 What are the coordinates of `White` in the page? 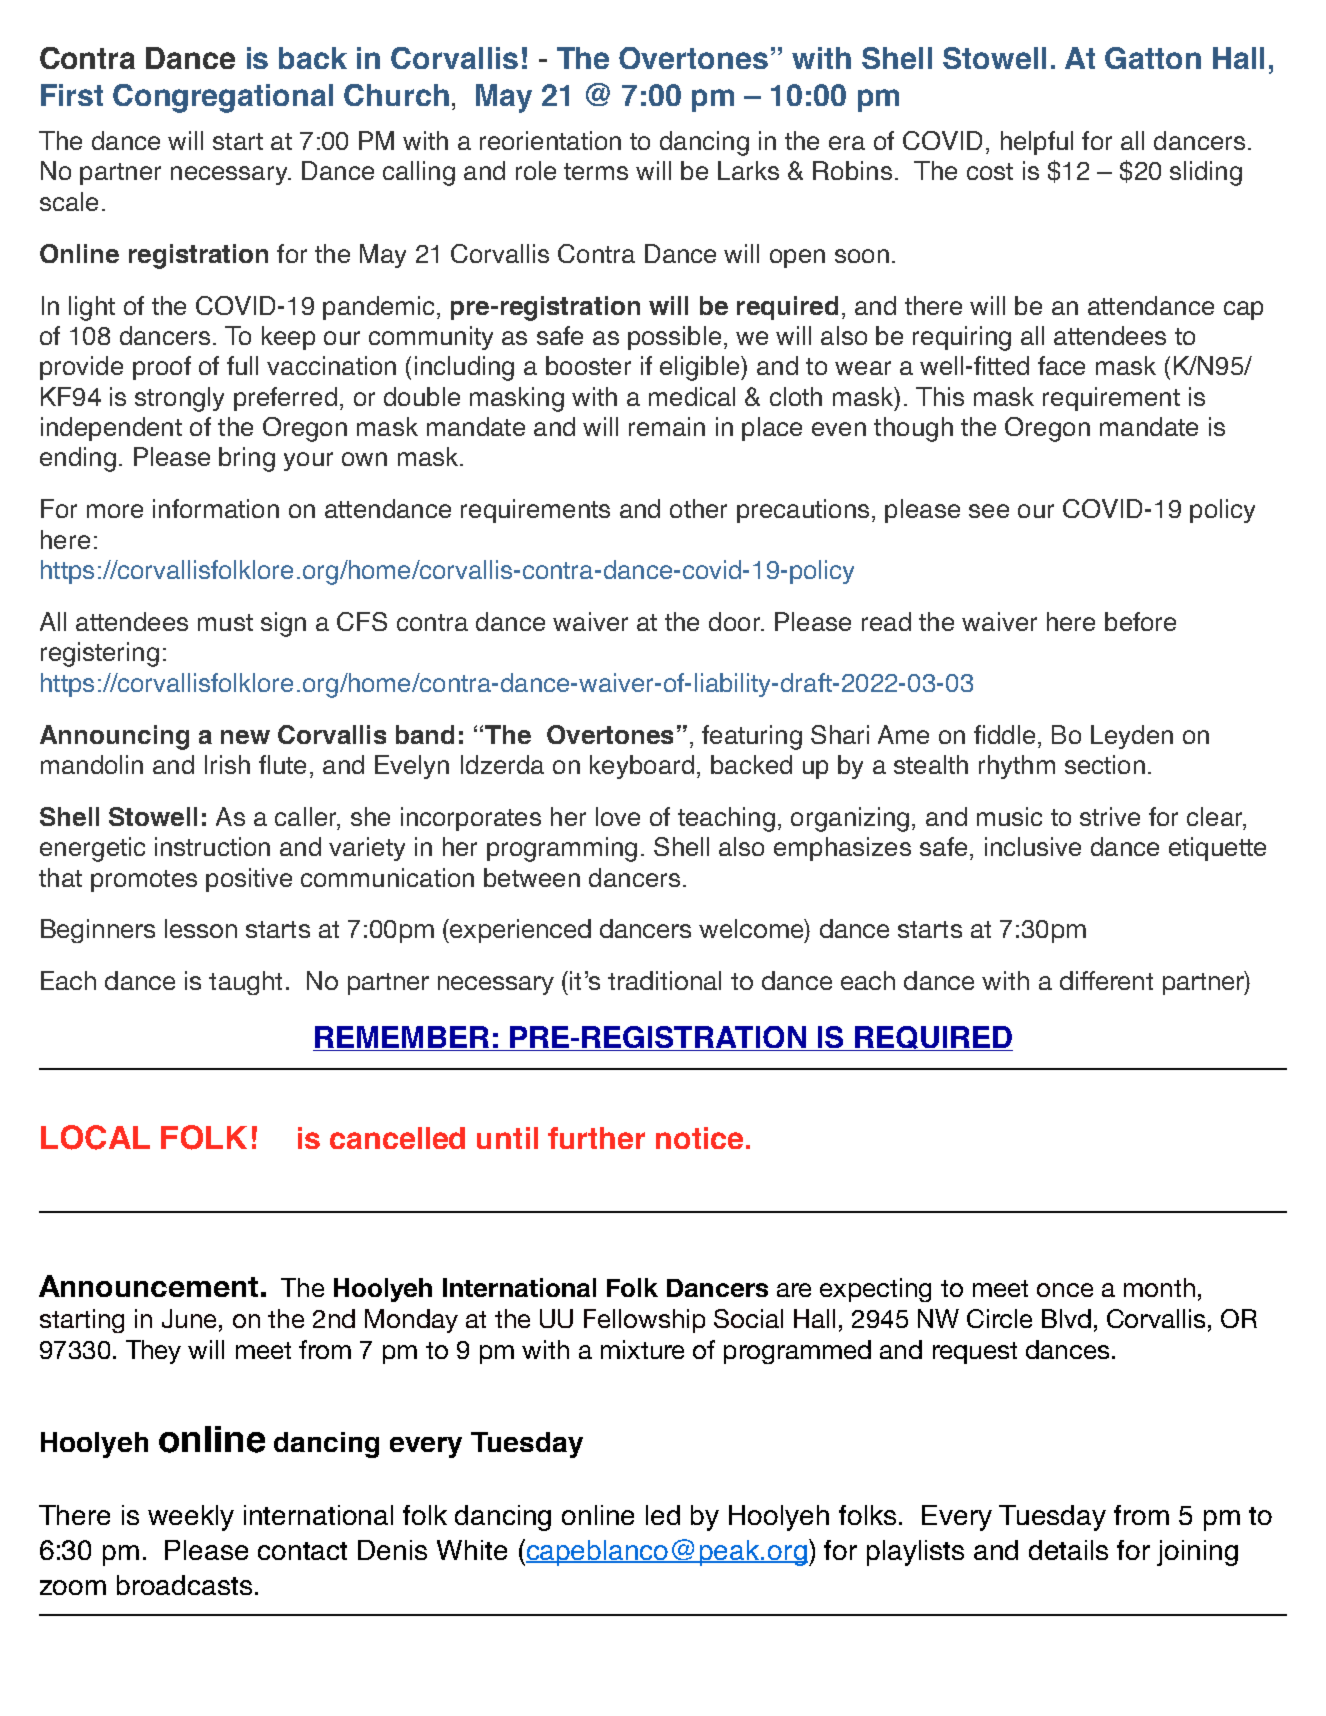 It's located at (472, 1550).
